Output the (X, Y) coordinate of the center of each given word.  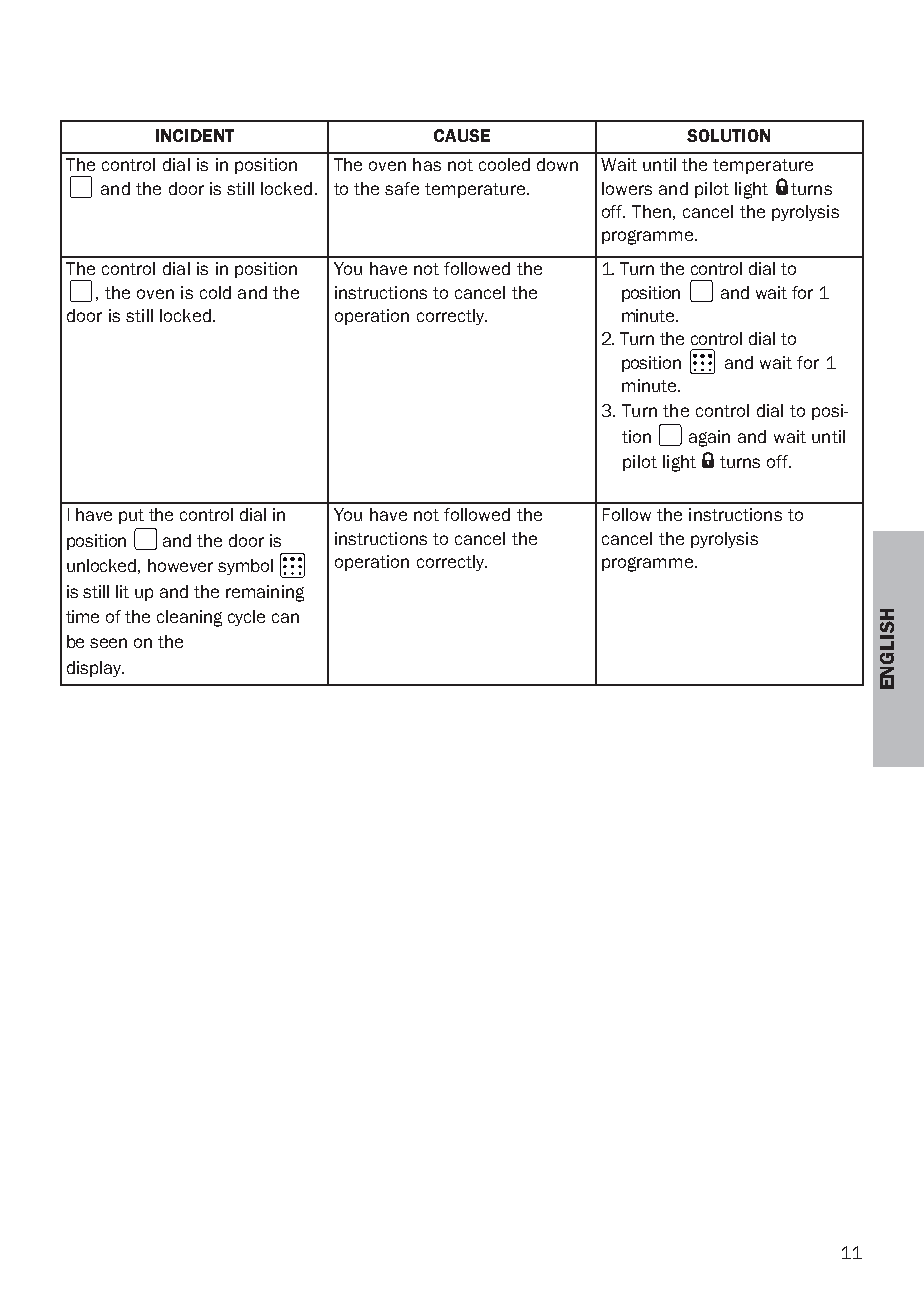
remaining (265, 593)
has (427, 164)
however (180, 565)
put (131, 516)
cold (215, 292)
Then (651, 211)
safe (402, 188)
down (557, 164)
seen (108, 643)
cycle (246, 618)
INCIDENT (195, 135)
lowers (627, 188)
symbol (245, 567)
